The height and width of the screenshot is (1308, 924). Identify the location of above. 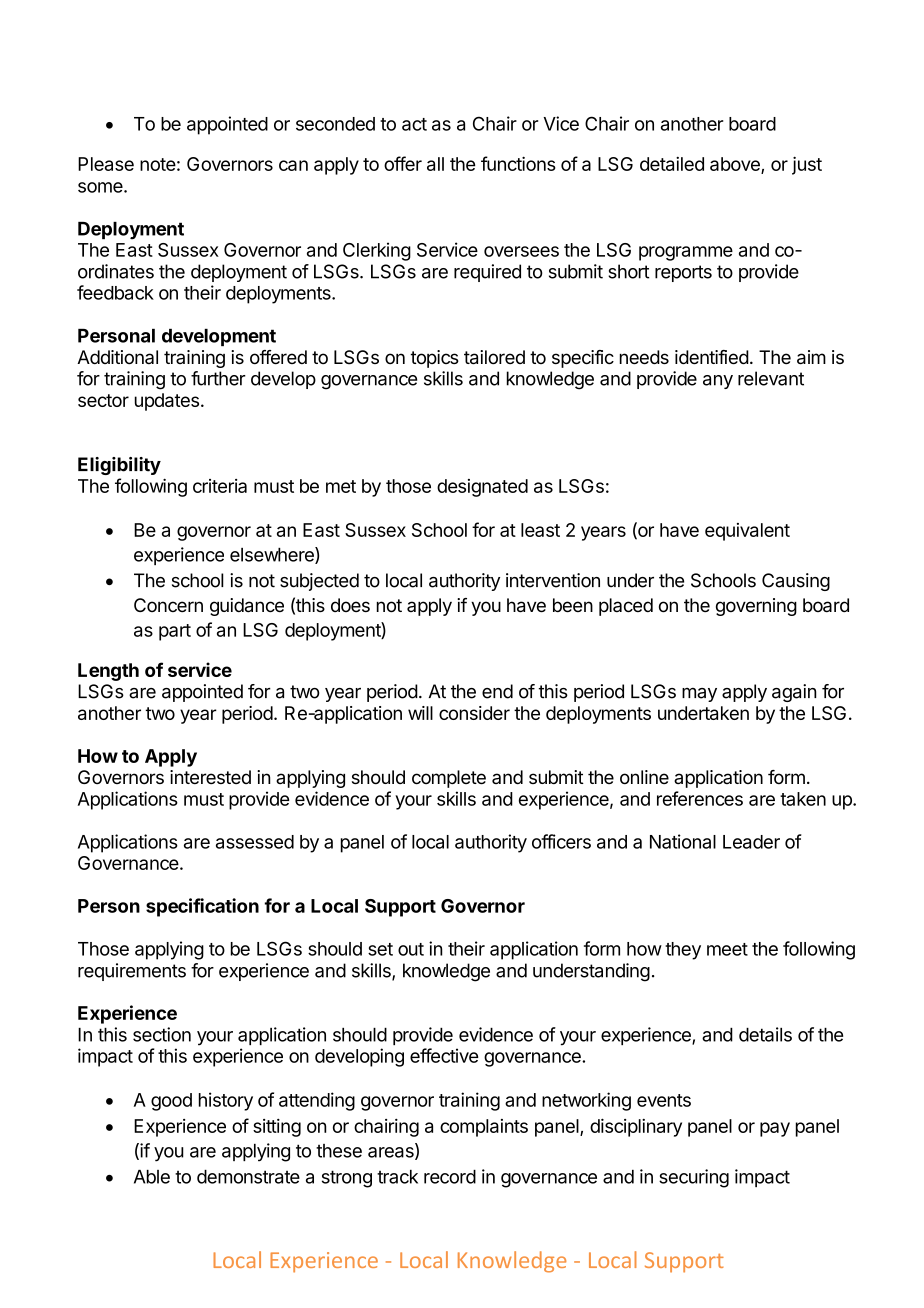
(736, 165).
